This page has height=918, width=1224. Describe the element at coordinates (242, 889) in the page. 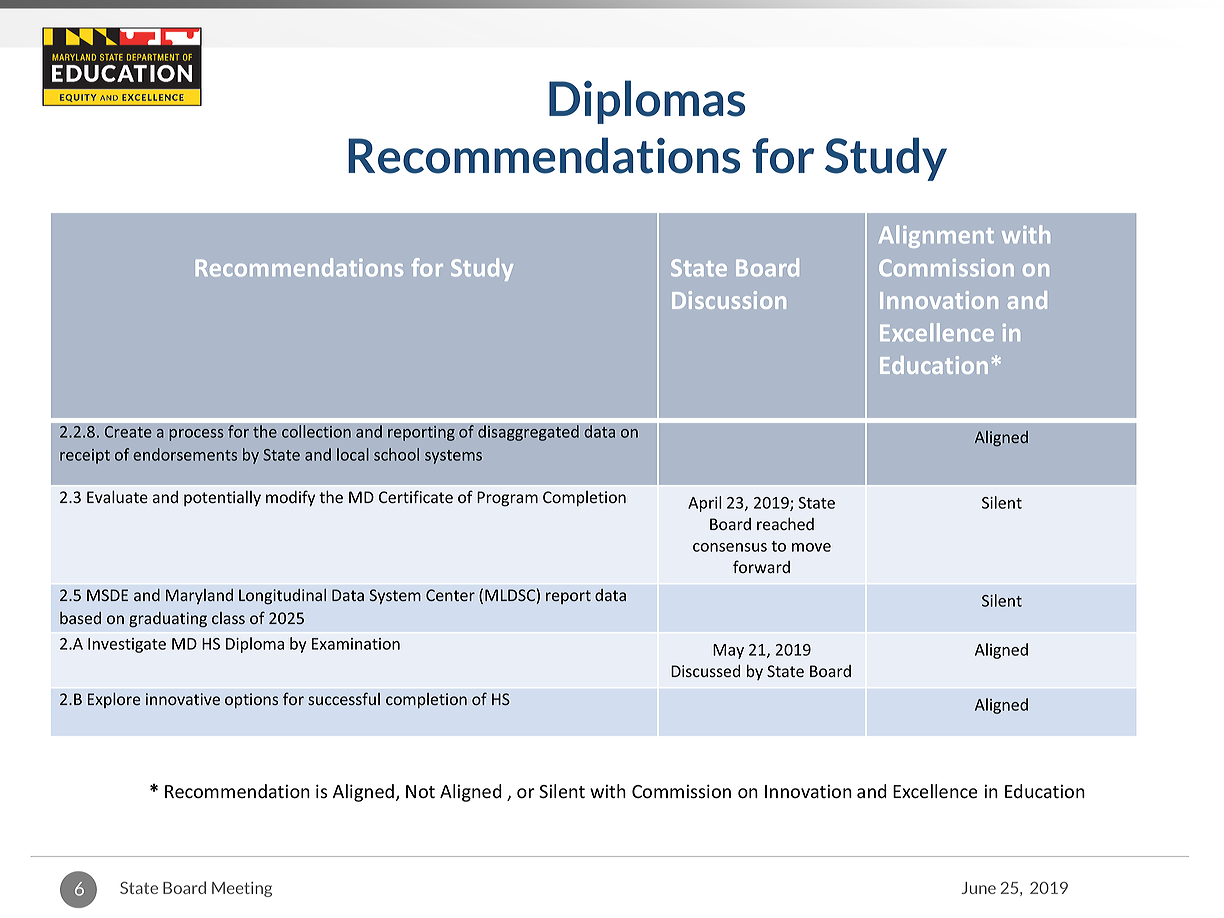

I see `Meeting` at that location.
